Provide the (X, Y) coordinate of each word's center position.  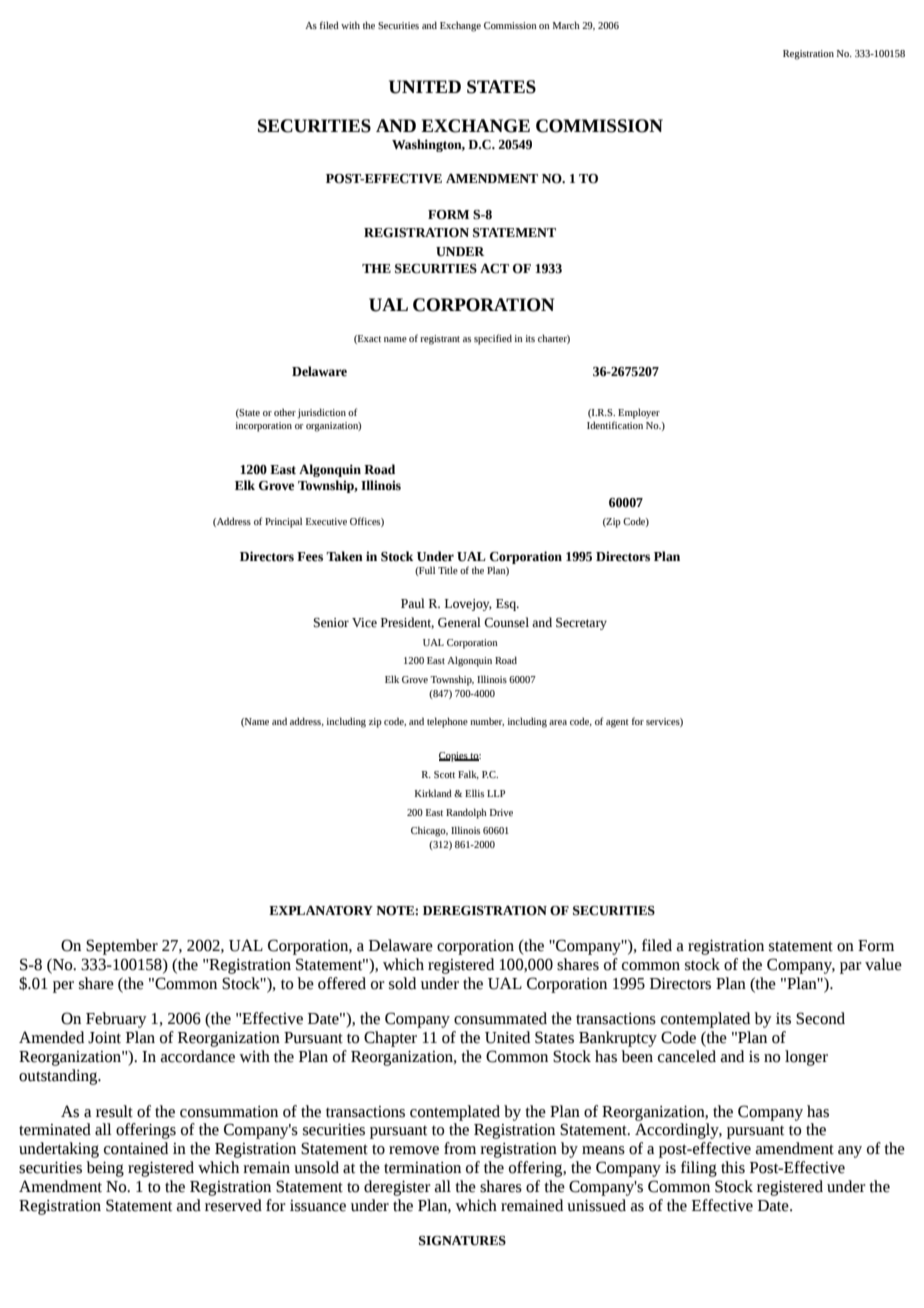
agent (617, 723)
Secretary (581, 624)
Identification (615, 425)
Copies (454, 757)
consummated (500, 1018)
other (285, 412)
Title (448, 570)
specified (493, 339)
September (122, 947)
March (566, 25)
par (851, 968)
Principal (283, 522)
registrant (440, 340)
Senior (331, 623)
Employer (639, 413)
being (105, 1169)
